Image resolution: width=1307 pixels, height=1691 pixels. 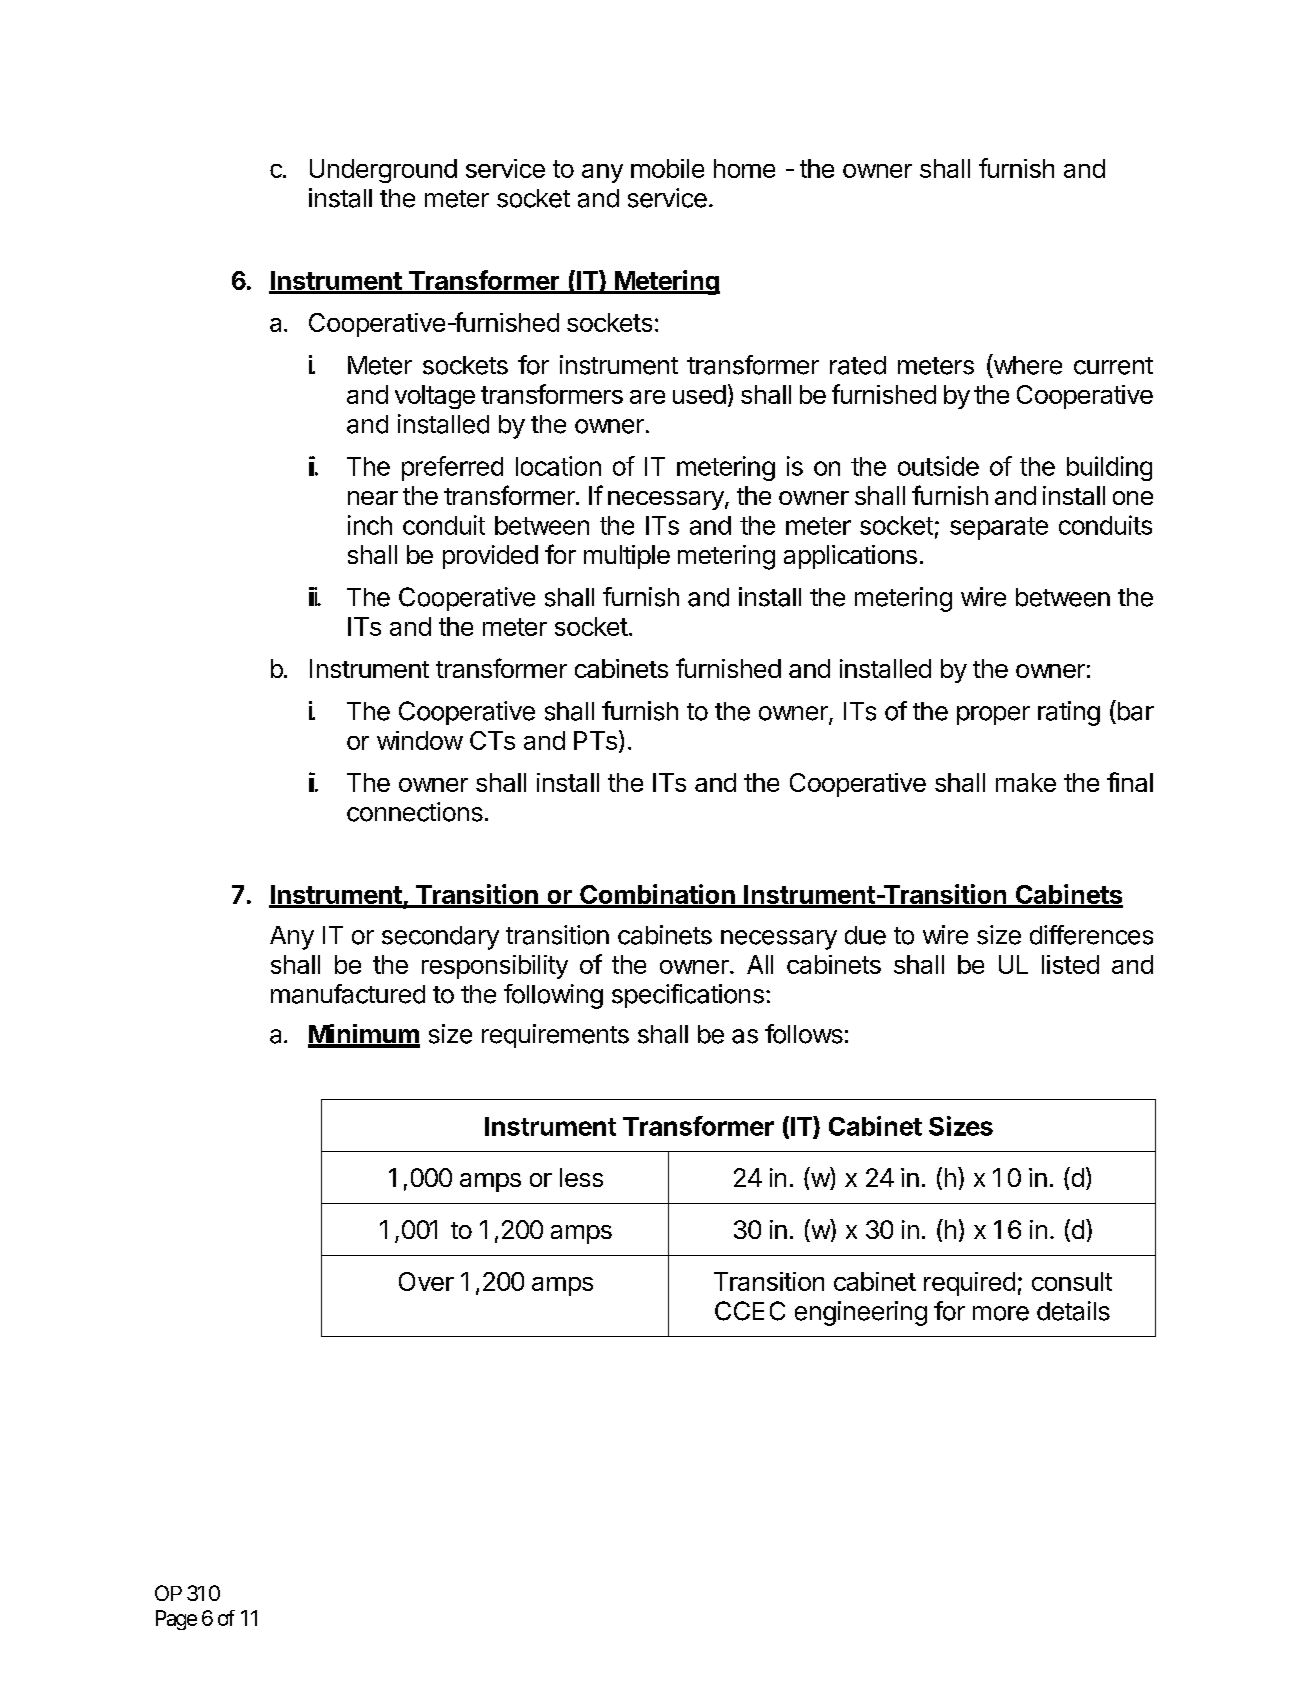 What do you see at coordinates (1109, 468) in the document?
I see `building` at bounding box center [1109, 468].
